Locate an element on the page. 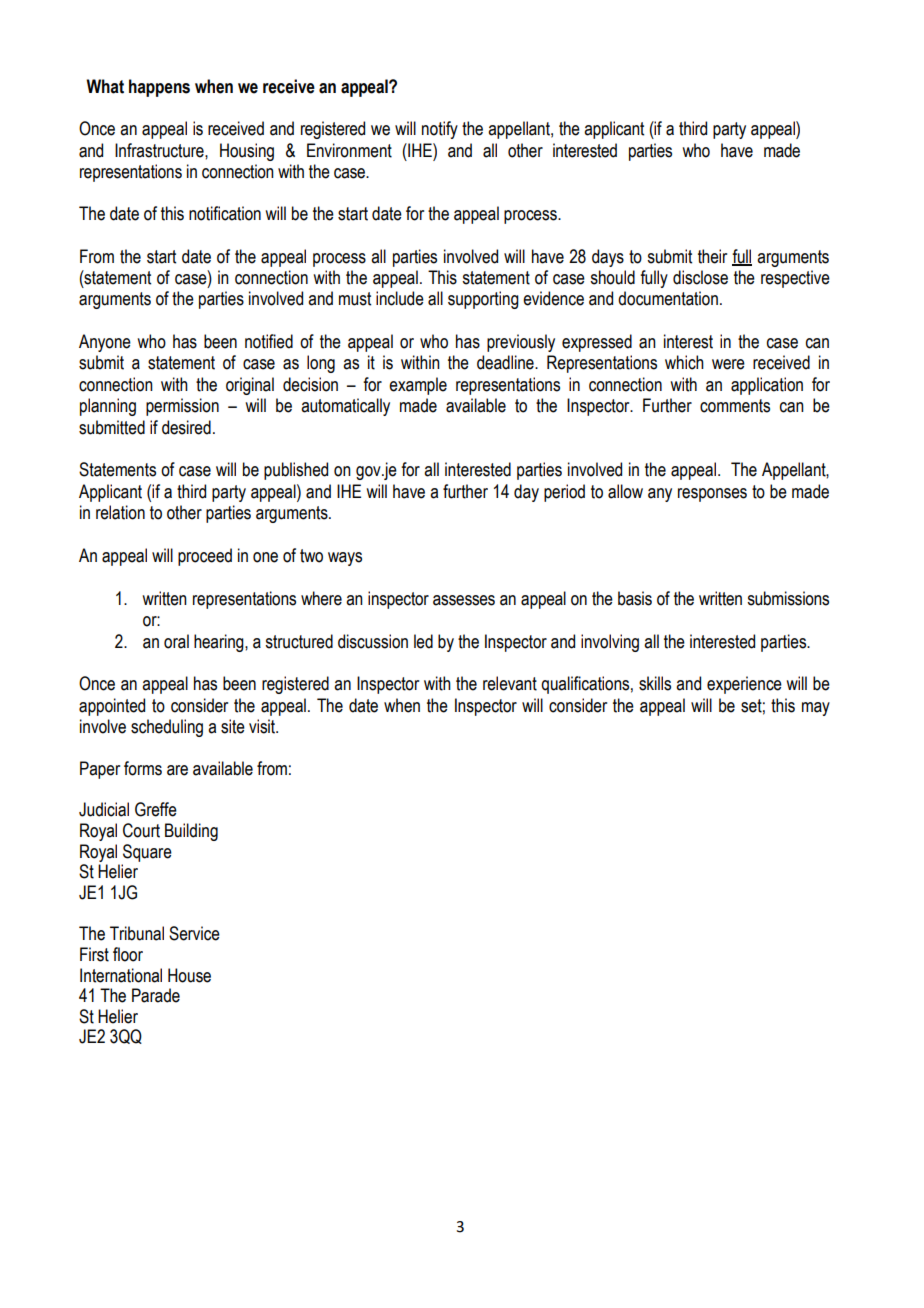  relevant is located at coordinates (510, 683).
